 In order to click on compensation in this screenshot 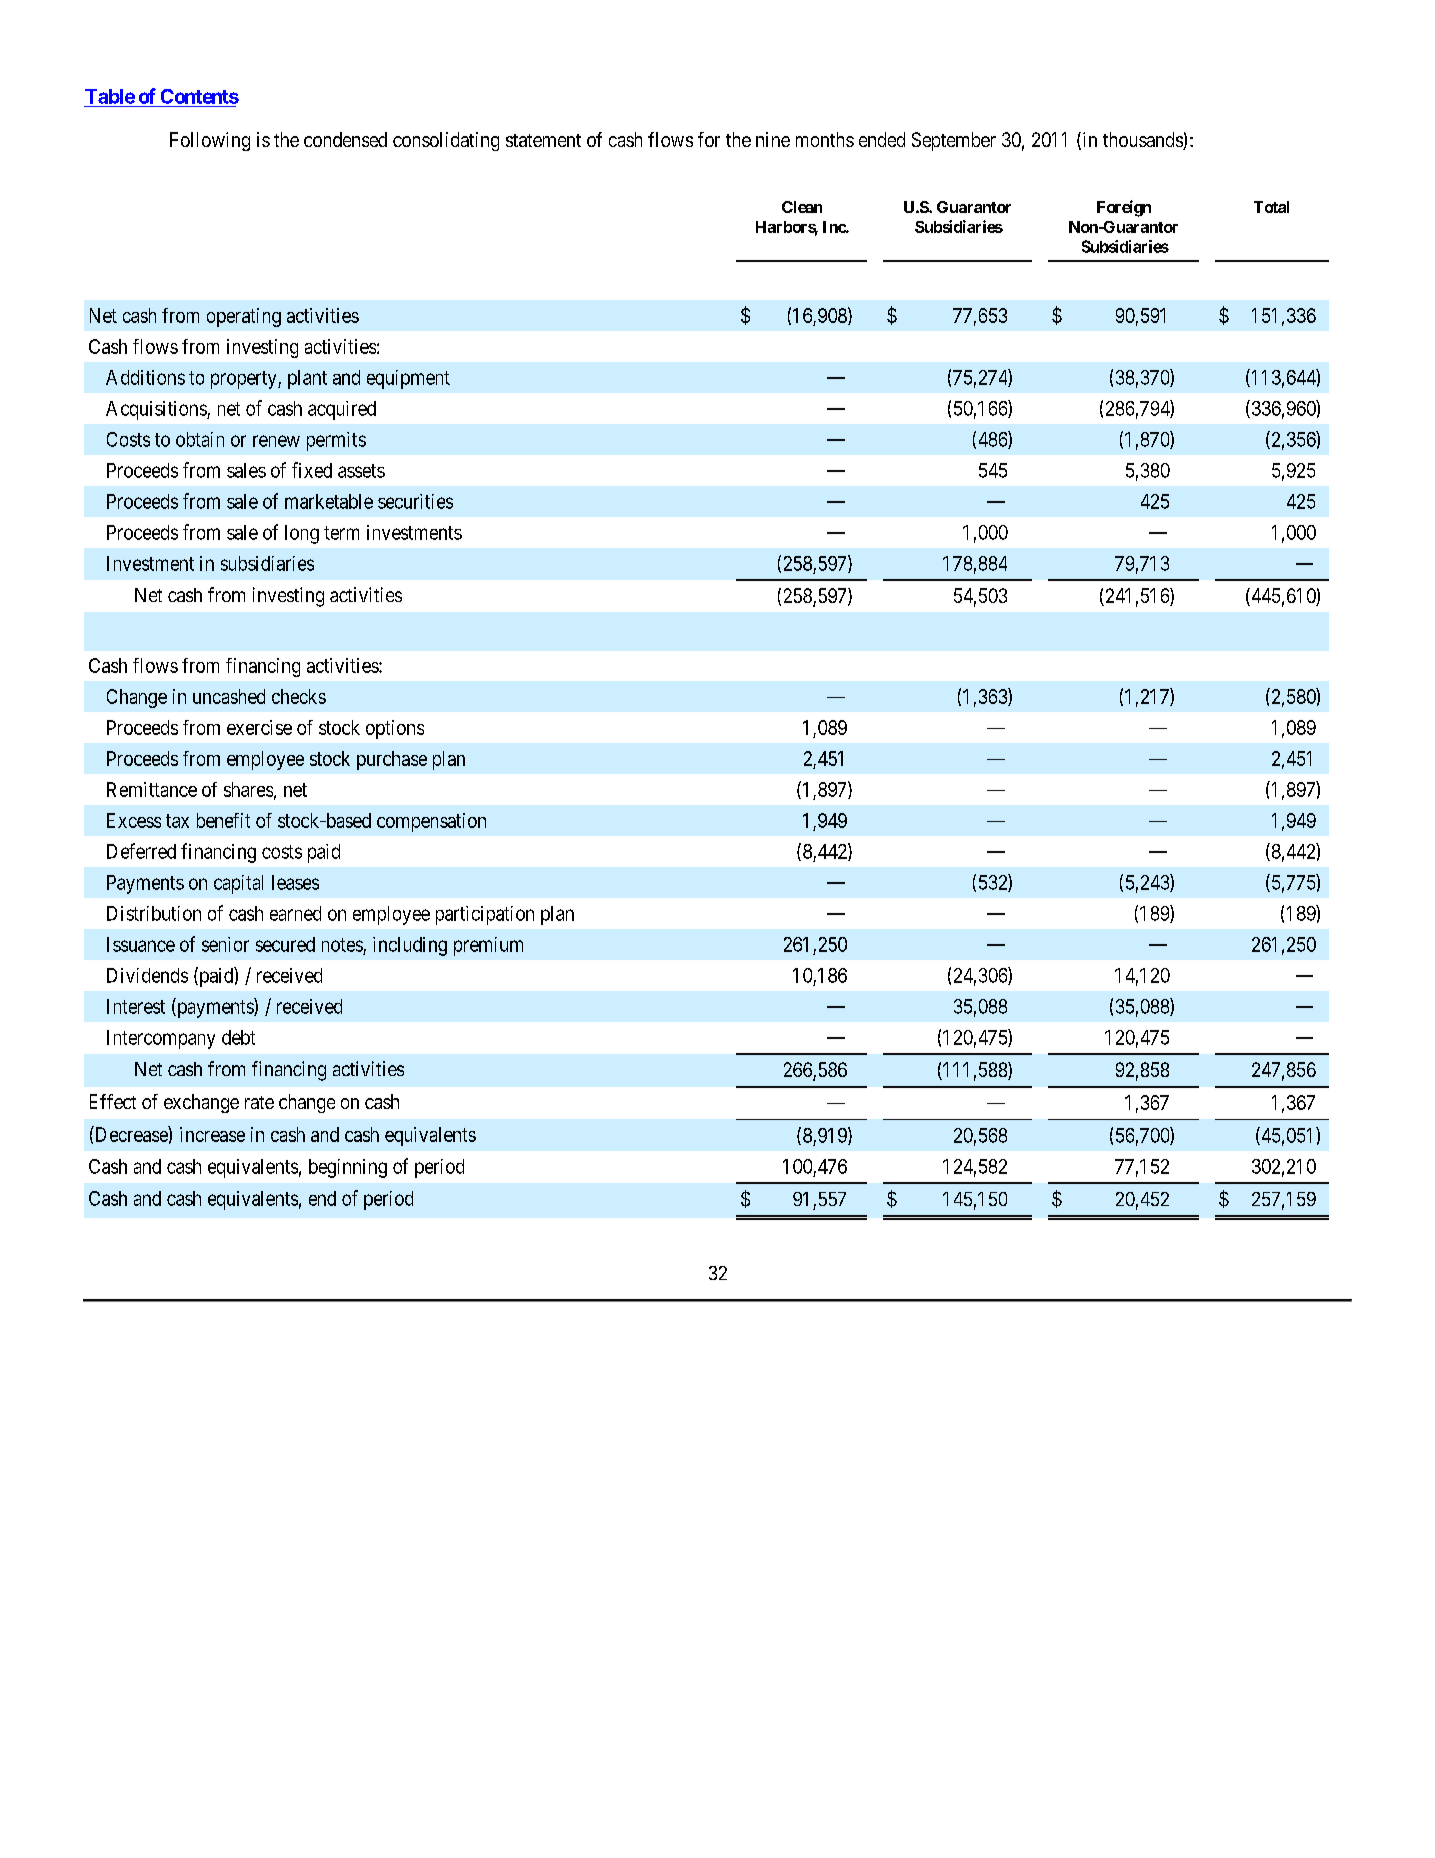, I will do `click(431, 822)`.
